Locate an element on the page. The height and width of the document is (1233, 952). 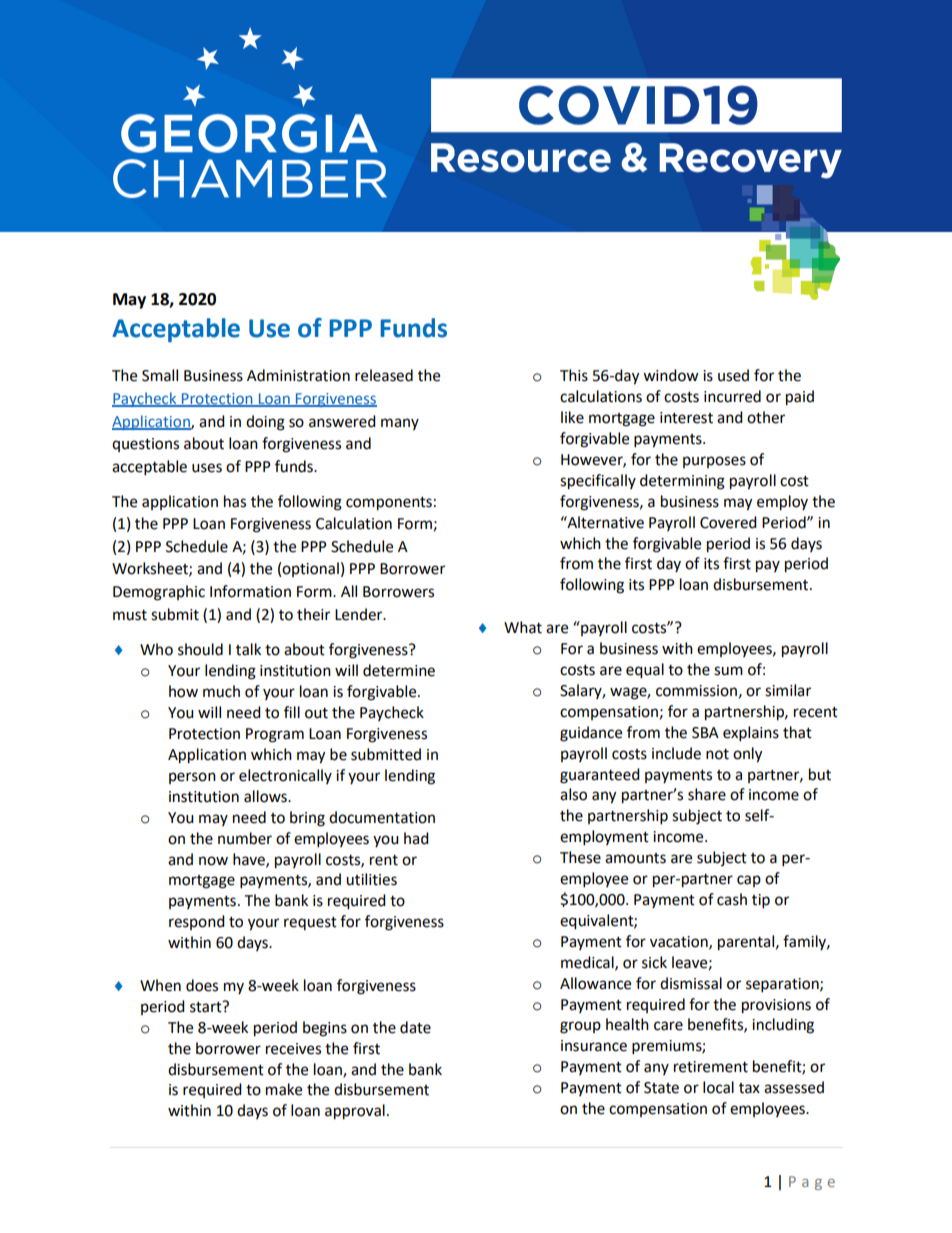
much is located at coordinates (221, 691).
